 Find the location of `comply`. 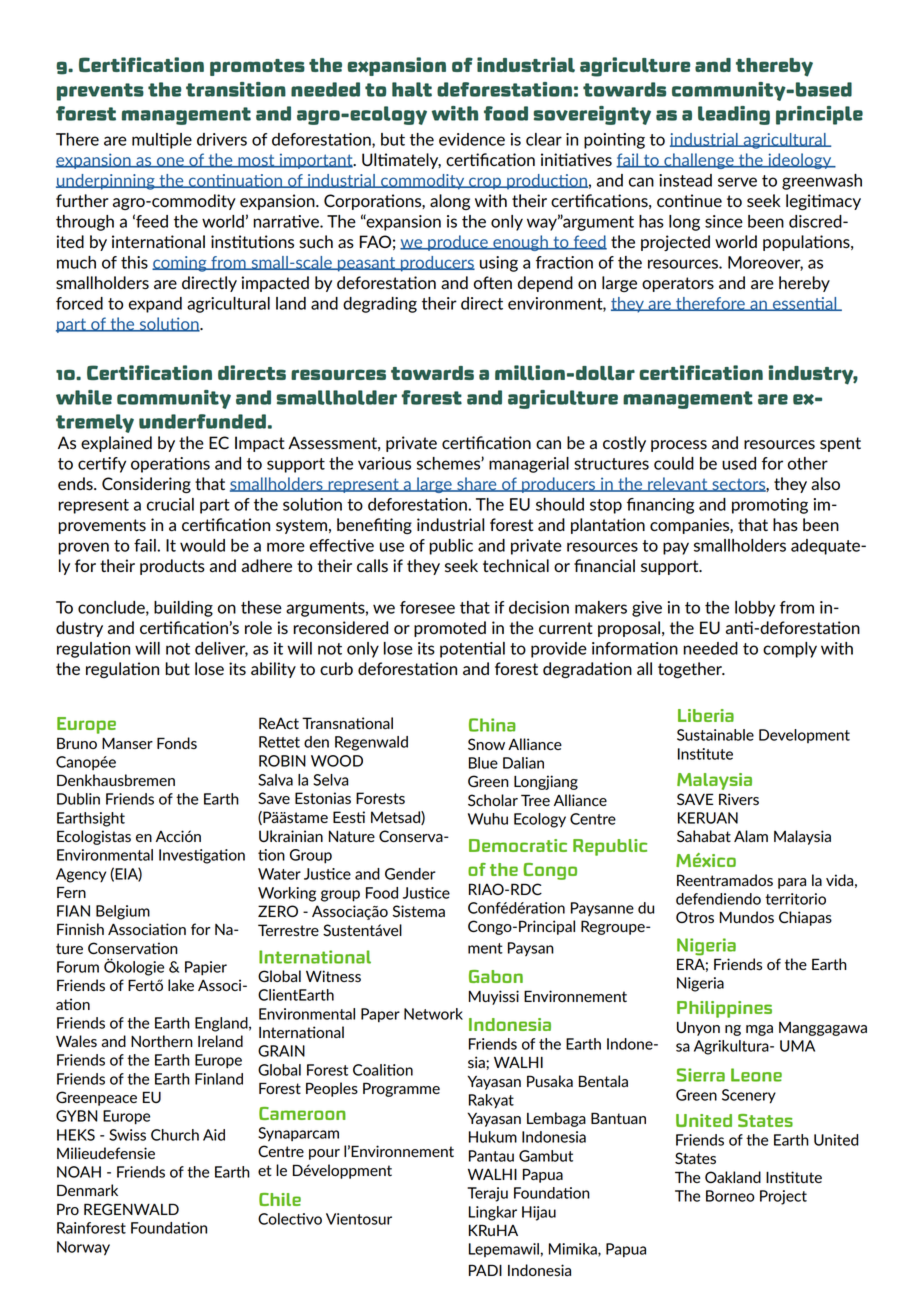

comply is located at coordinates (790, 650).
